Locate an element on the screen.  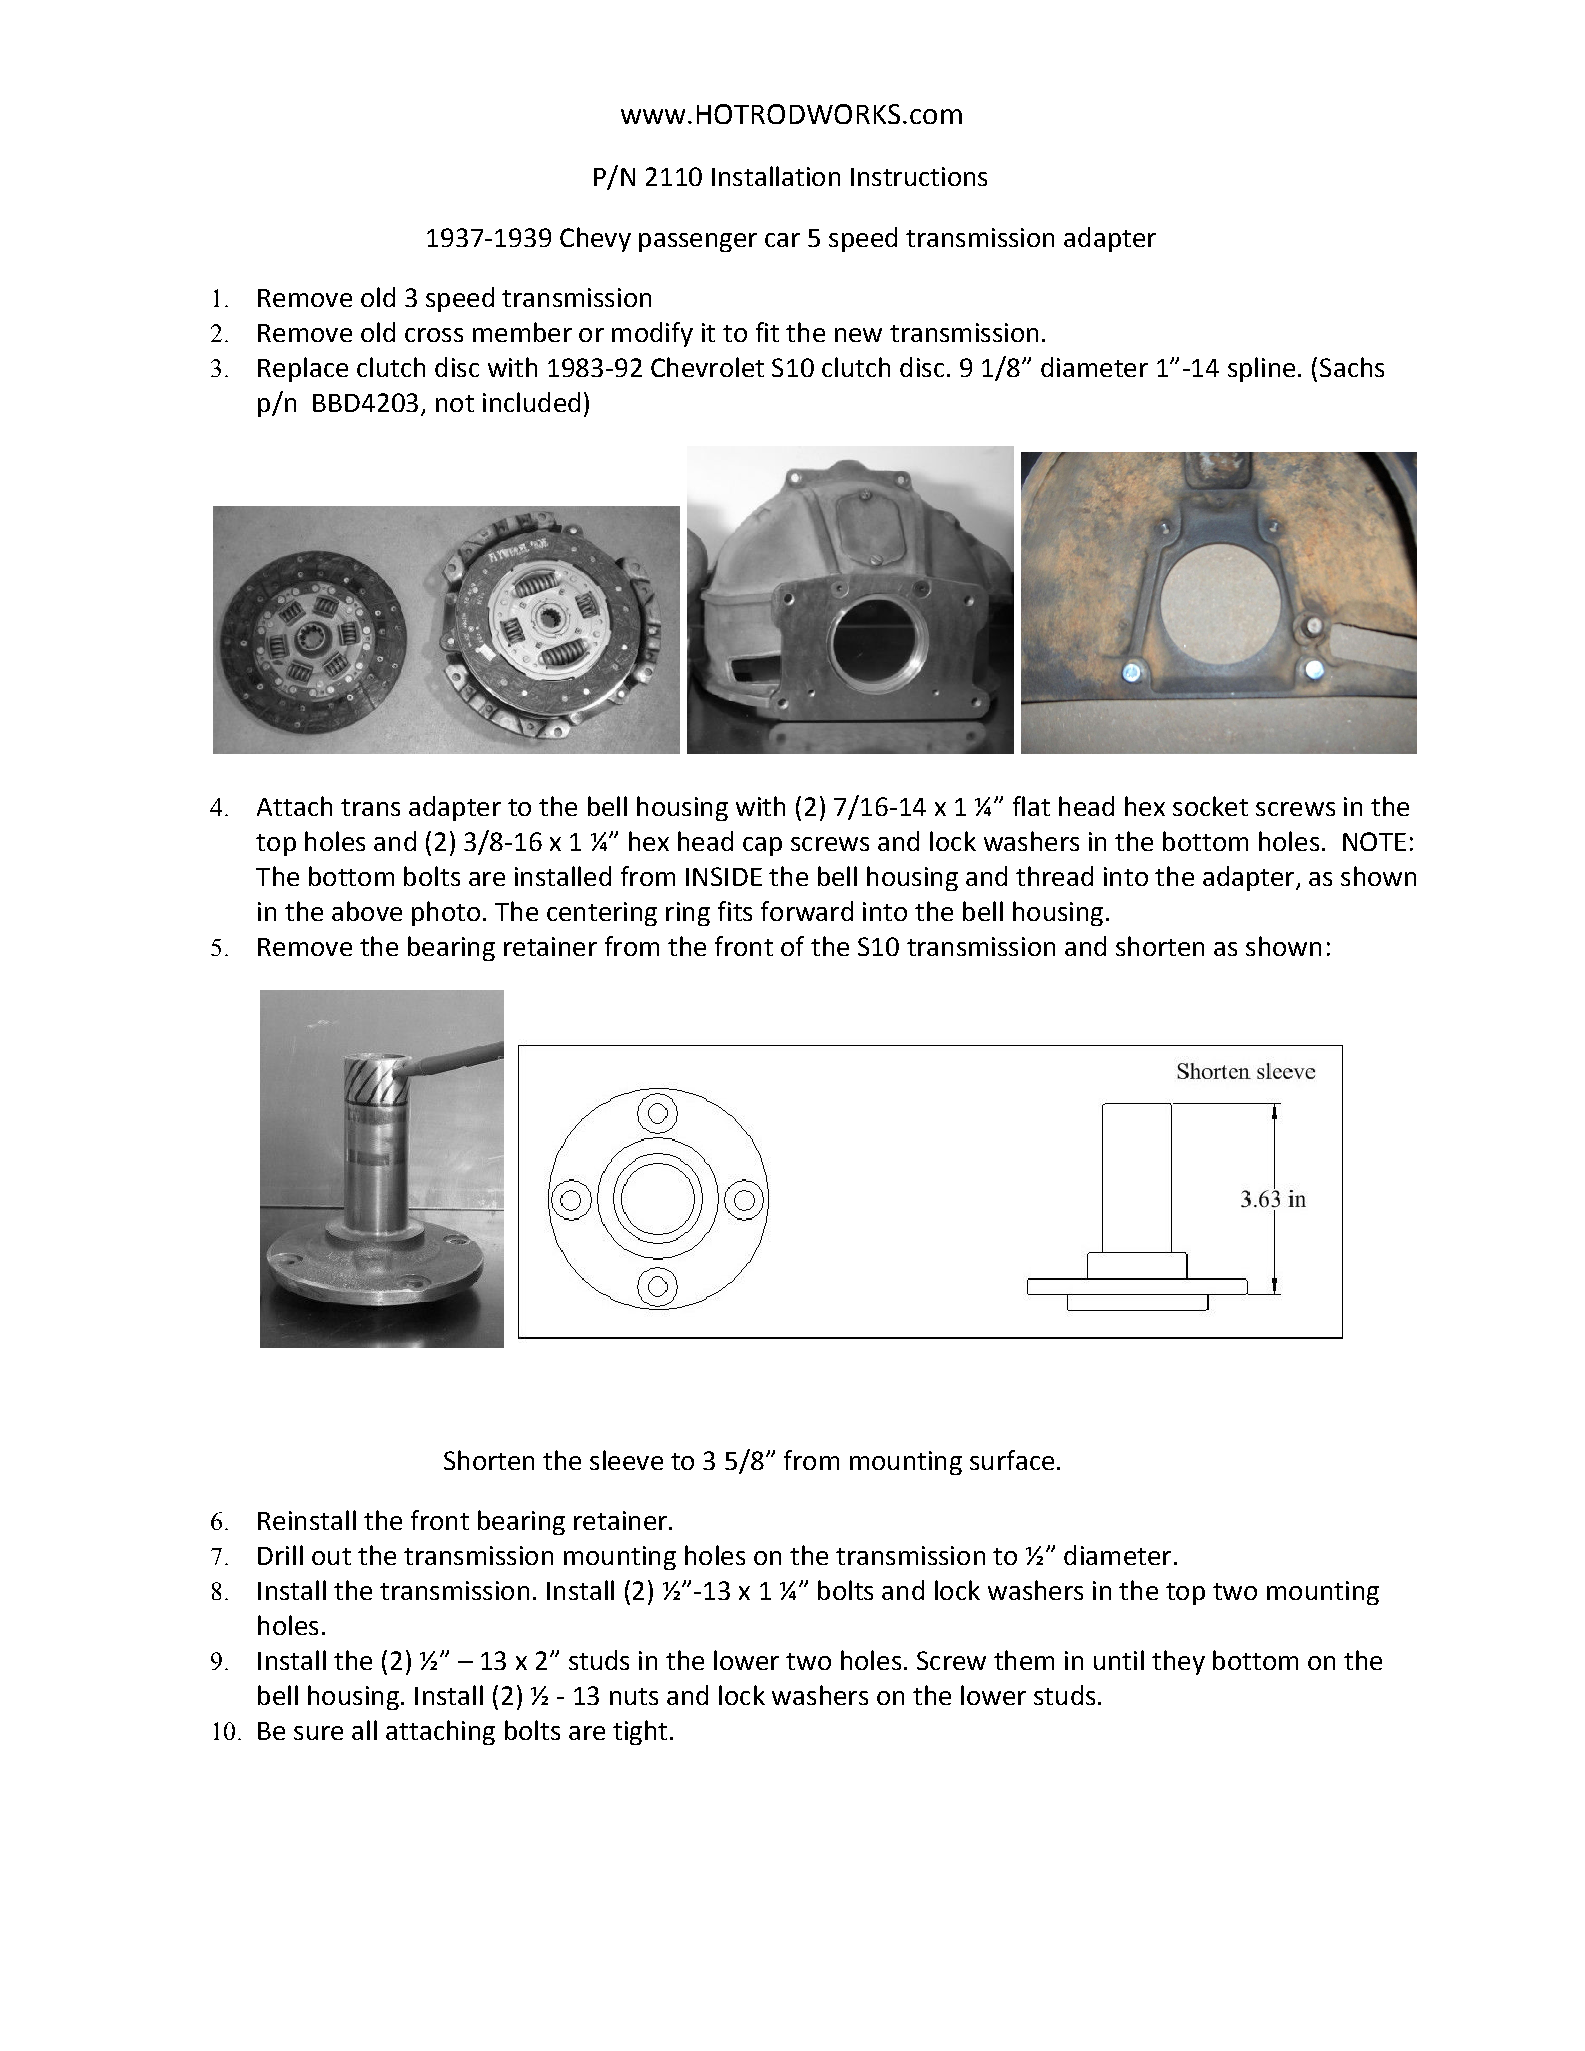
car is located at coordinates (782, 240).
